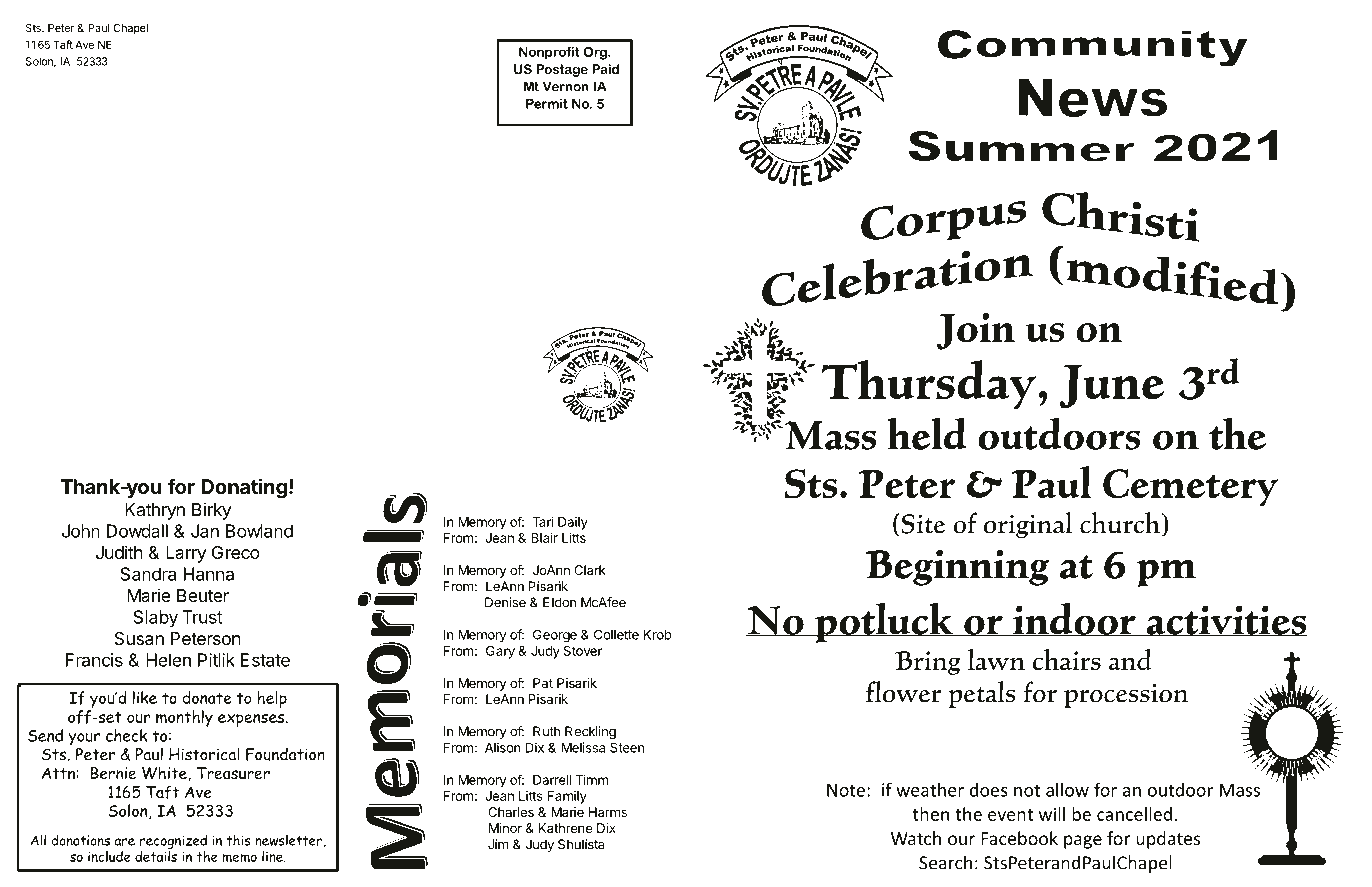 Image resolution: width=1372 pixels, height=887 pixels. I want to click on Vernon, so click(566, 86).
